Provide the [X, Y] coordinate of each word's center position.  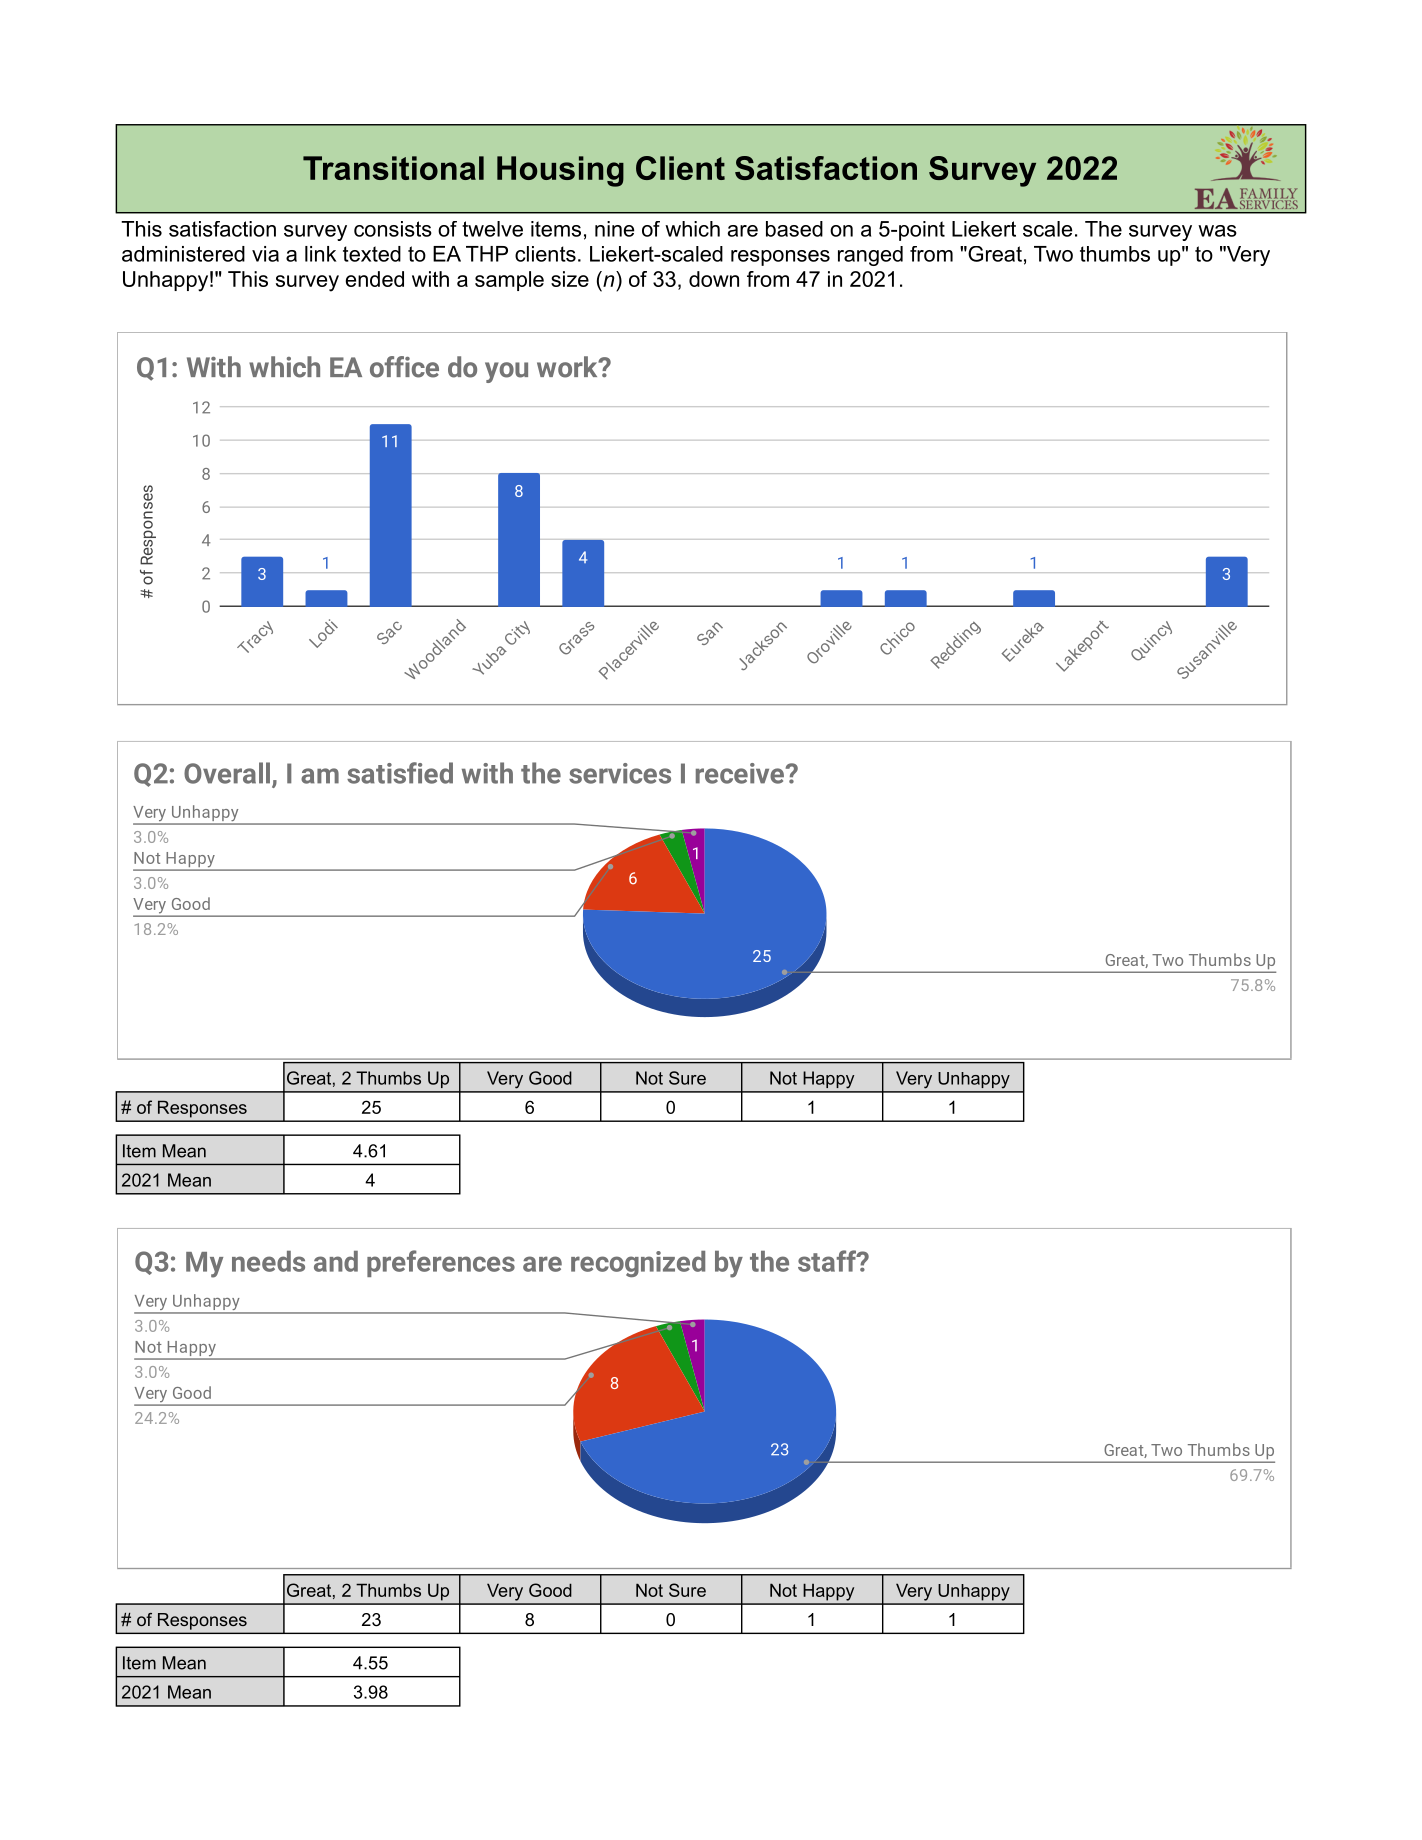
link [321, 254]
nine [614, 229]
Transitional [393, 168]
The [1103, 229]
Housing [560, 171]
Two [1053, 254]
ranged [870, 256]
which [692, 229]
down [714, 279]
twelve [492, 229]
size [570, 279]
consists [393, 229]
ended [375, 279]
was [1217, 231]
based [794, 229]
